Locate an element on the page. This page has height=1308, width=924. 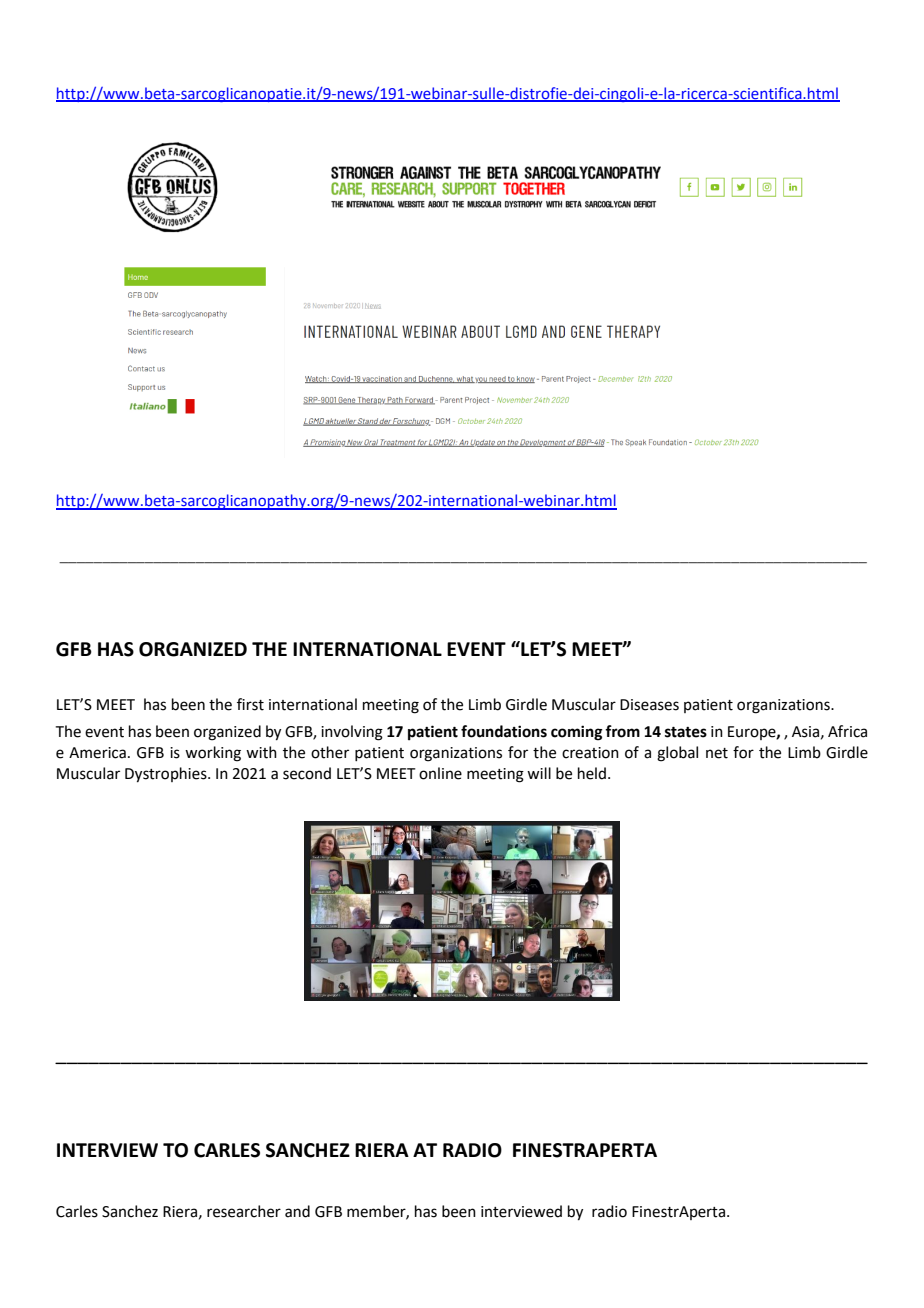
foundations is located at coordinates (504, 731).
